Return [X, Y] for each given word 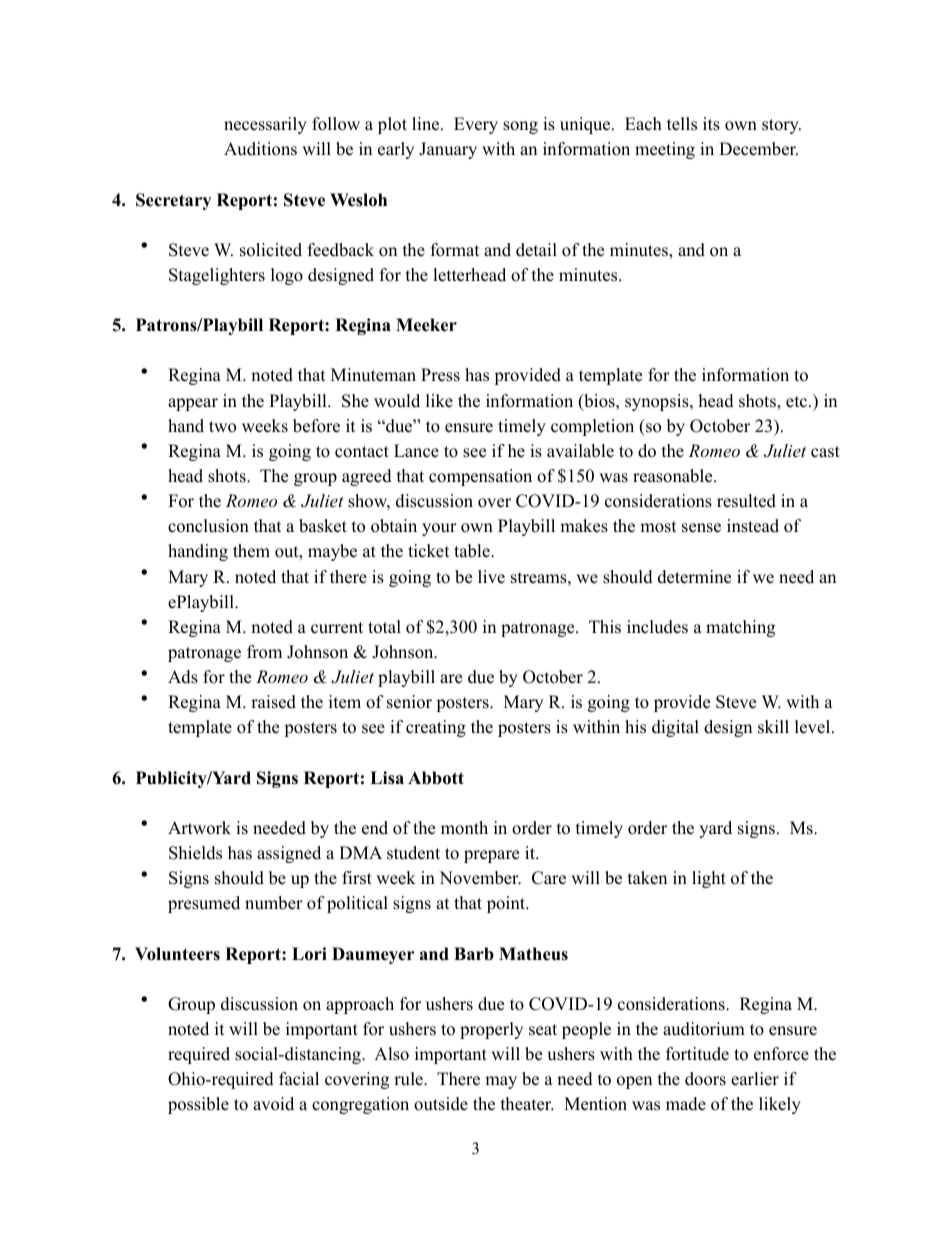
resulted [746, 501]
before [316, 426]
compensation [480, 477]
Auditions [260, 149]
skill [773, 727]
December [758, 149]
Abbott [436, 778]
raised [273, 702]
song [520, 127]
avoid [273, 1104]
